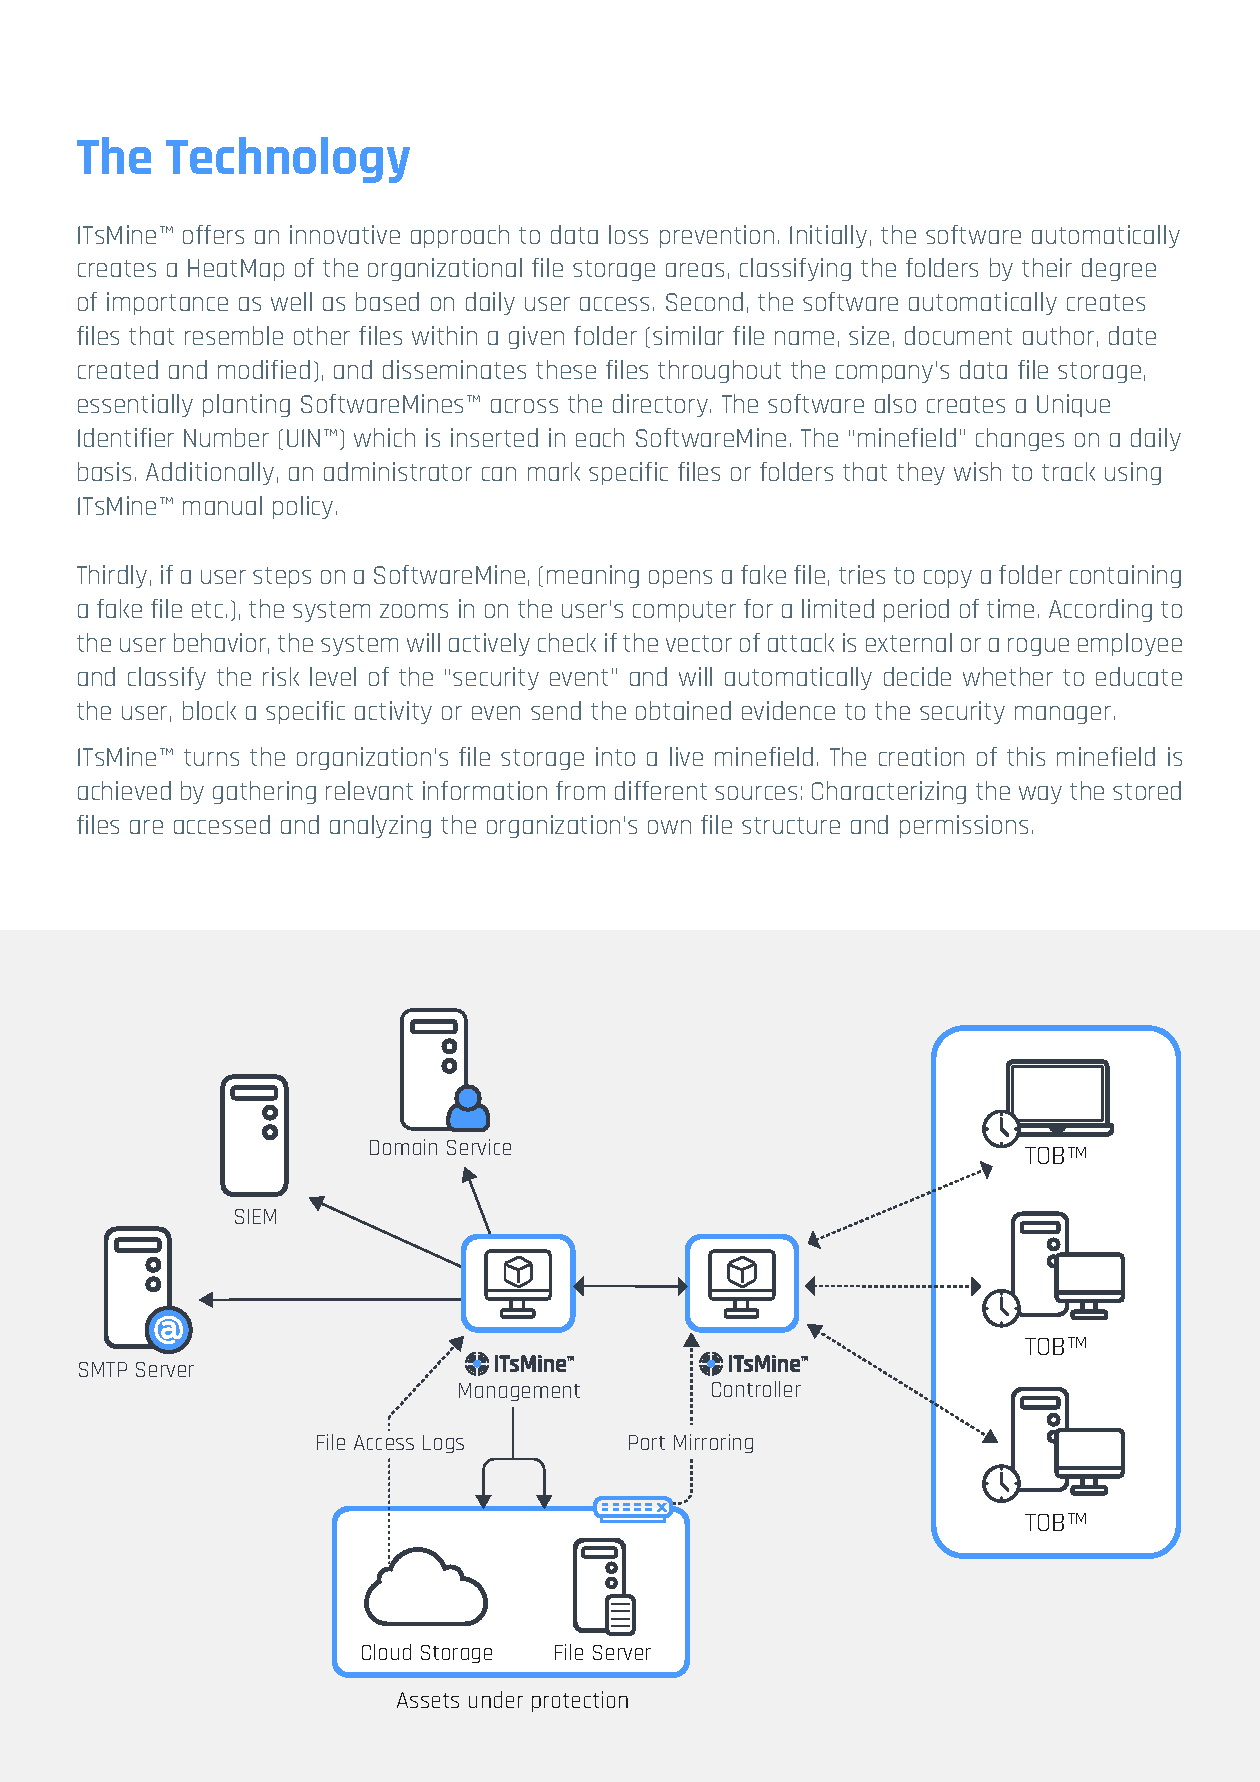 Image resolution: width=1260 pixels, height=1782 pixels. Describe the element at coordinates (580, 1701) in the screenshot. I see `protection` at that location.
